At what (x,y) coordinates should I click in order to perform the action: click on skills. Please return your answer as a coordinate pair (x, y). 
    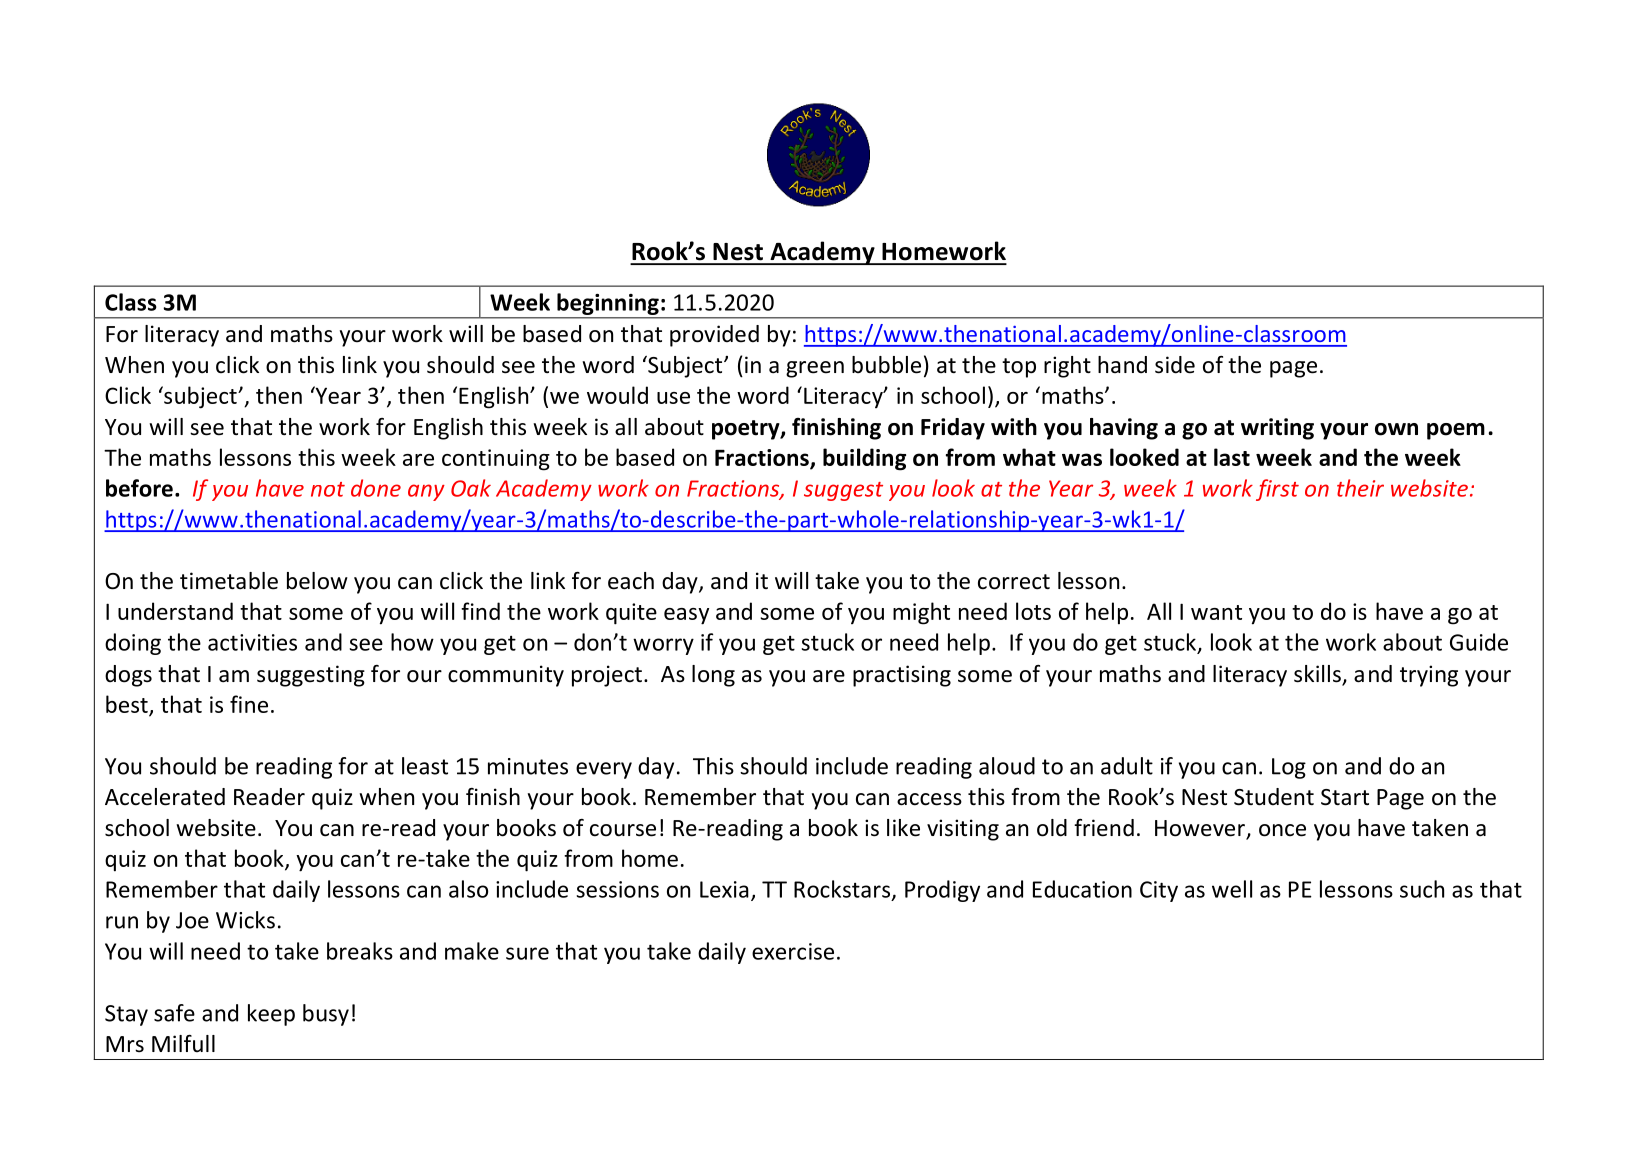
    Looking at the image, I should click on (1318, 675).
